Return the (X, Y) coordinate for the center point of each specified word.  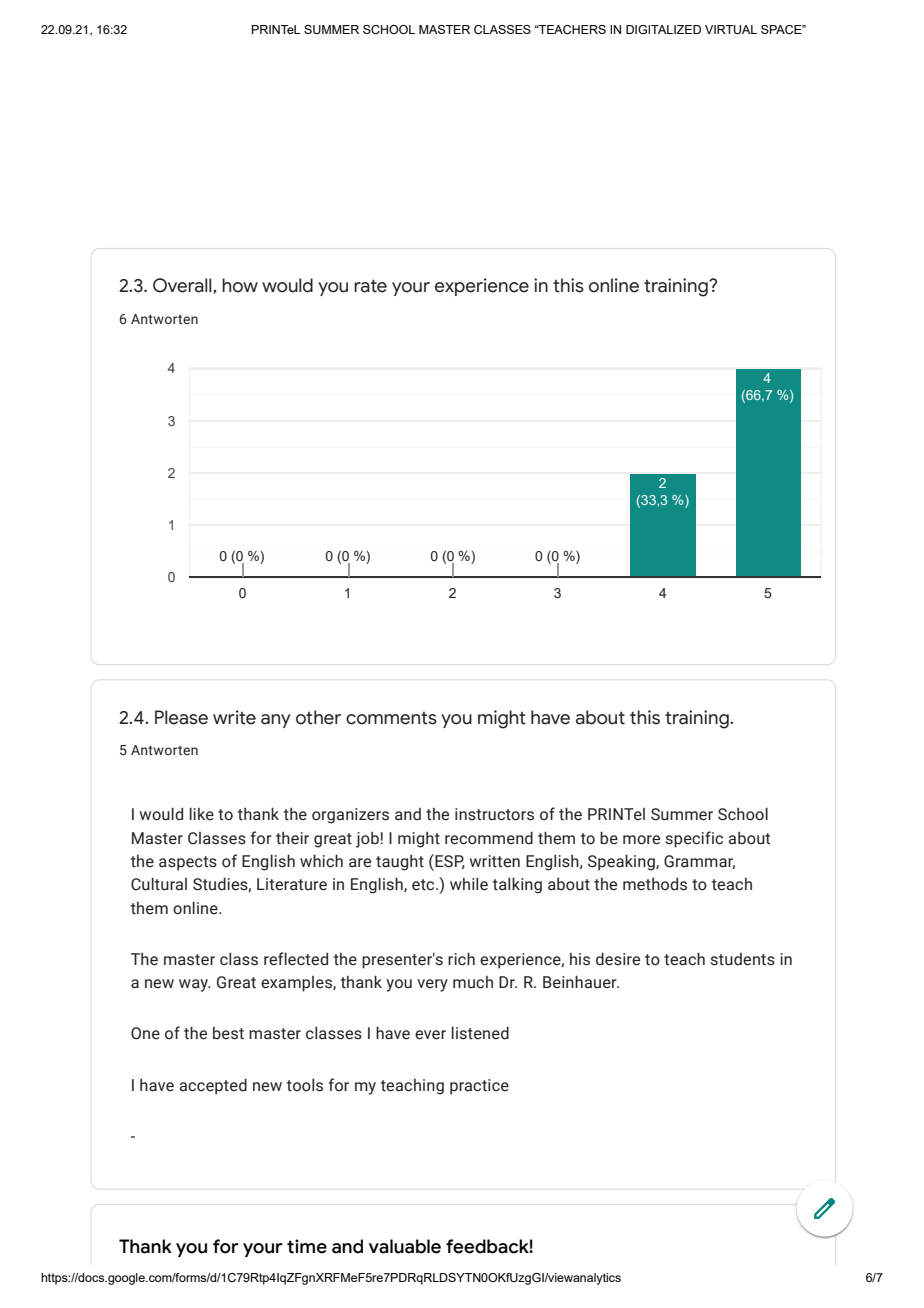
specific (694, 839)
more (641, 840)
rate (370, 286)
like (202, 814)
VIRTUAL (731, 30)
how (240, 285)
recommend (489, 838)
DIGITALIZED (663, 29)
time (307, 1246)
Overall (183, 286)
